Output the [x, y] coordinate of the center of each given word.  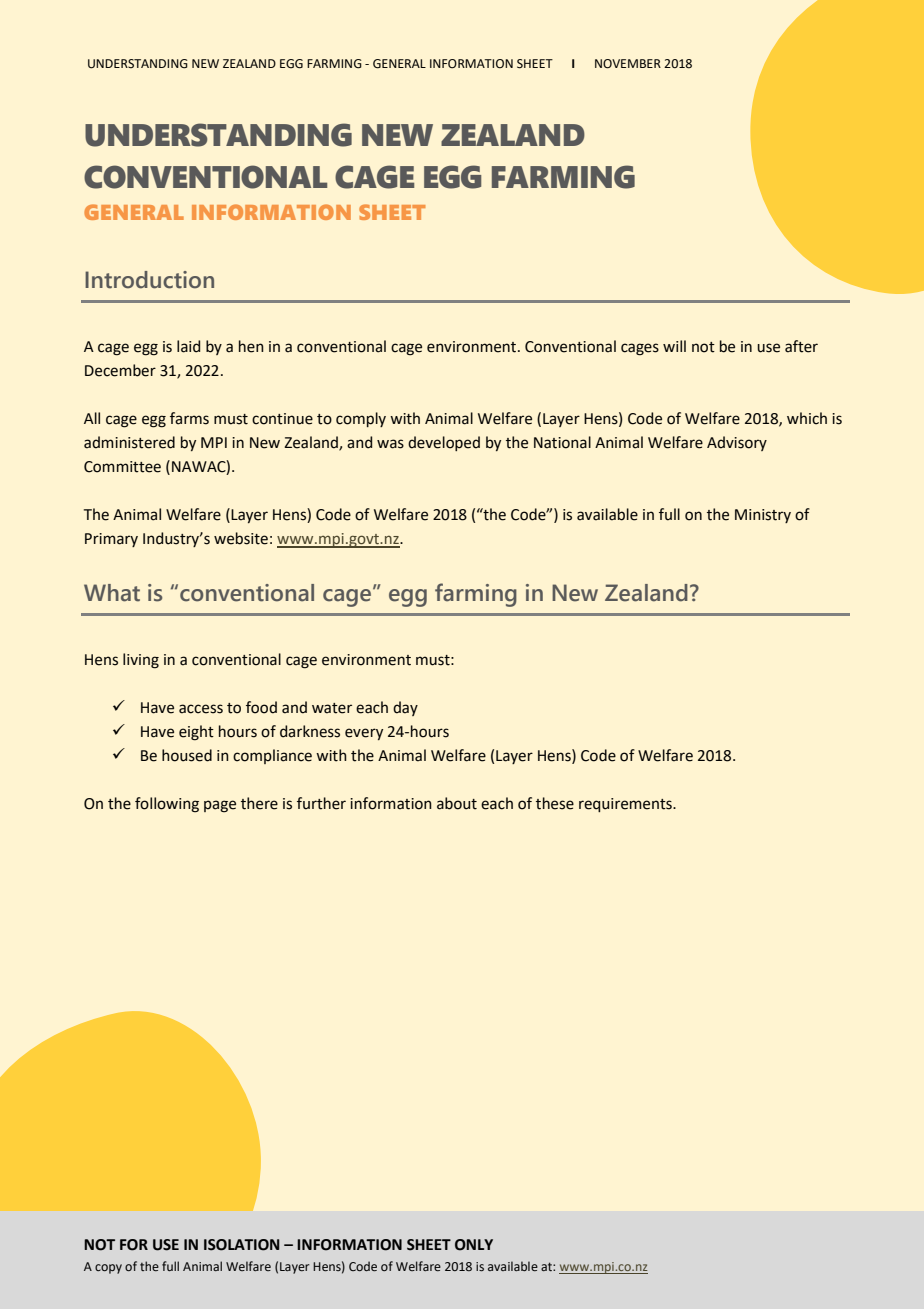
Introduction [149, 280]
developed [444, 443]
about [457, 803]
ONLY [474, 1245]
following [167, 805]
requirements [626, 805]
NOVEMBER [628, 64]
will [674, 346]
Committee [122, 467]
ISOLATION [242, 1245]
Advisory [737, 443]
